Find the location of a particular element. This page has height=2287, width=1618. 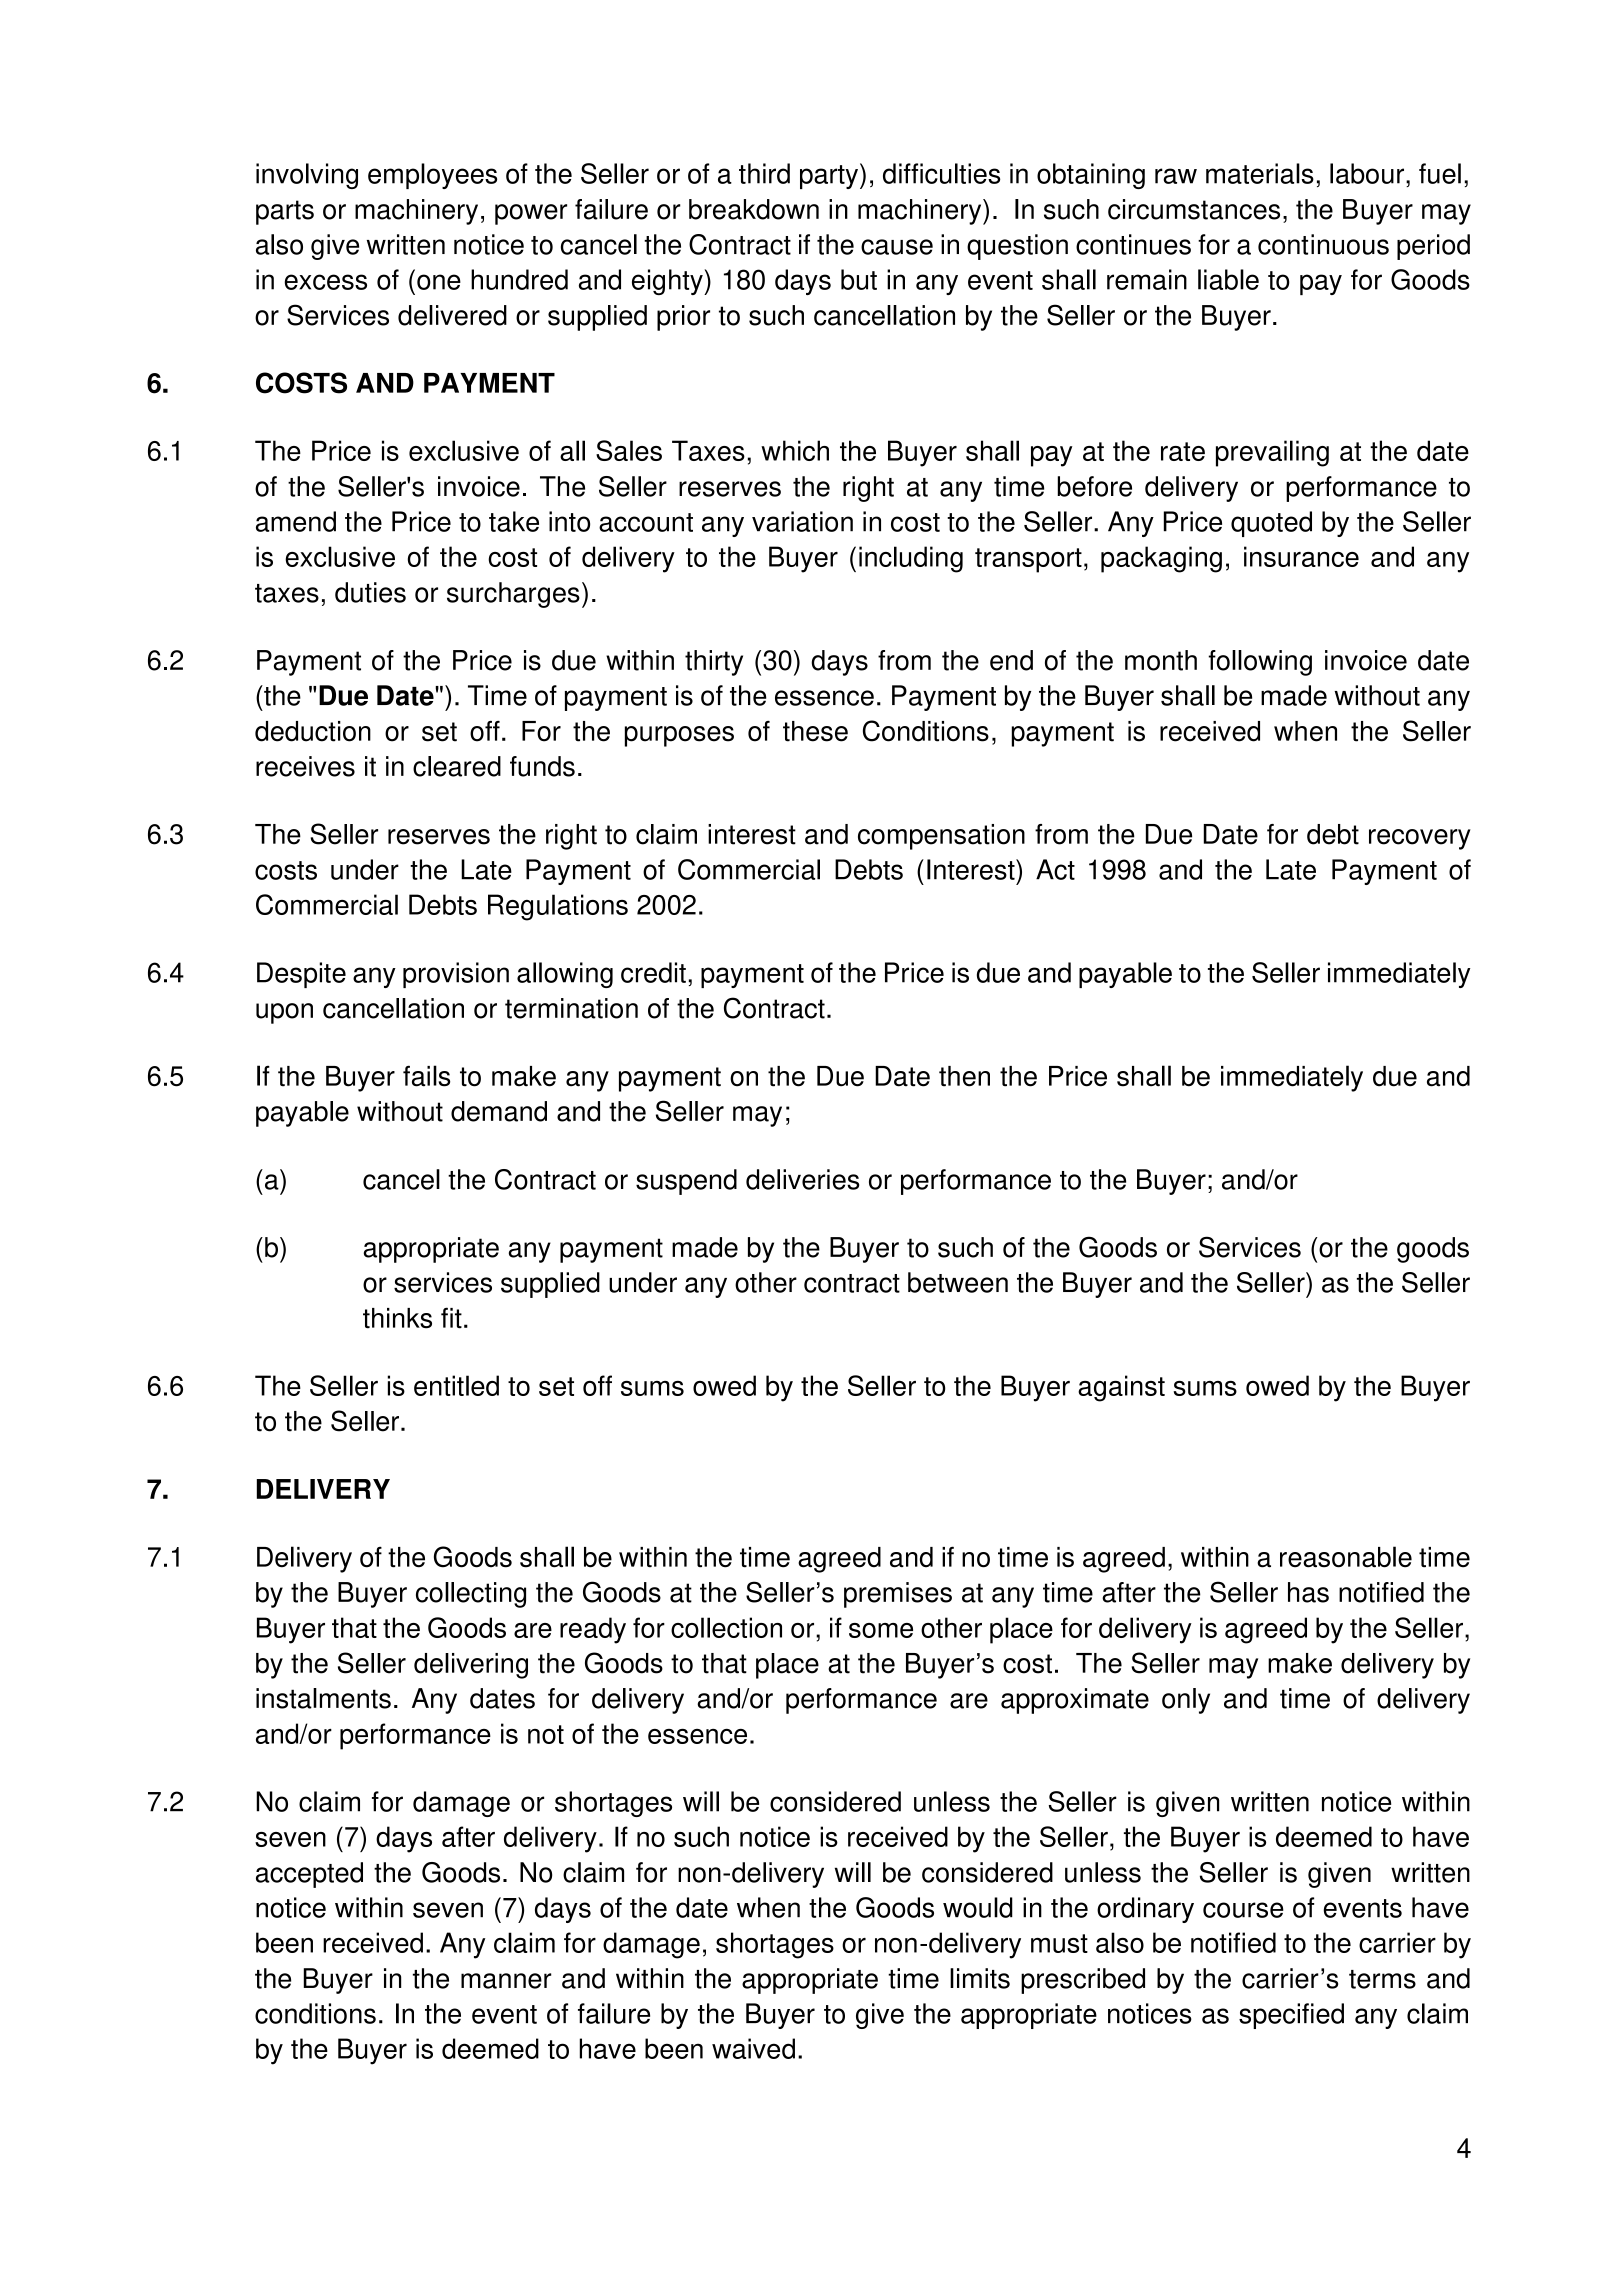

limits is located at coordinates (980, 1978).
